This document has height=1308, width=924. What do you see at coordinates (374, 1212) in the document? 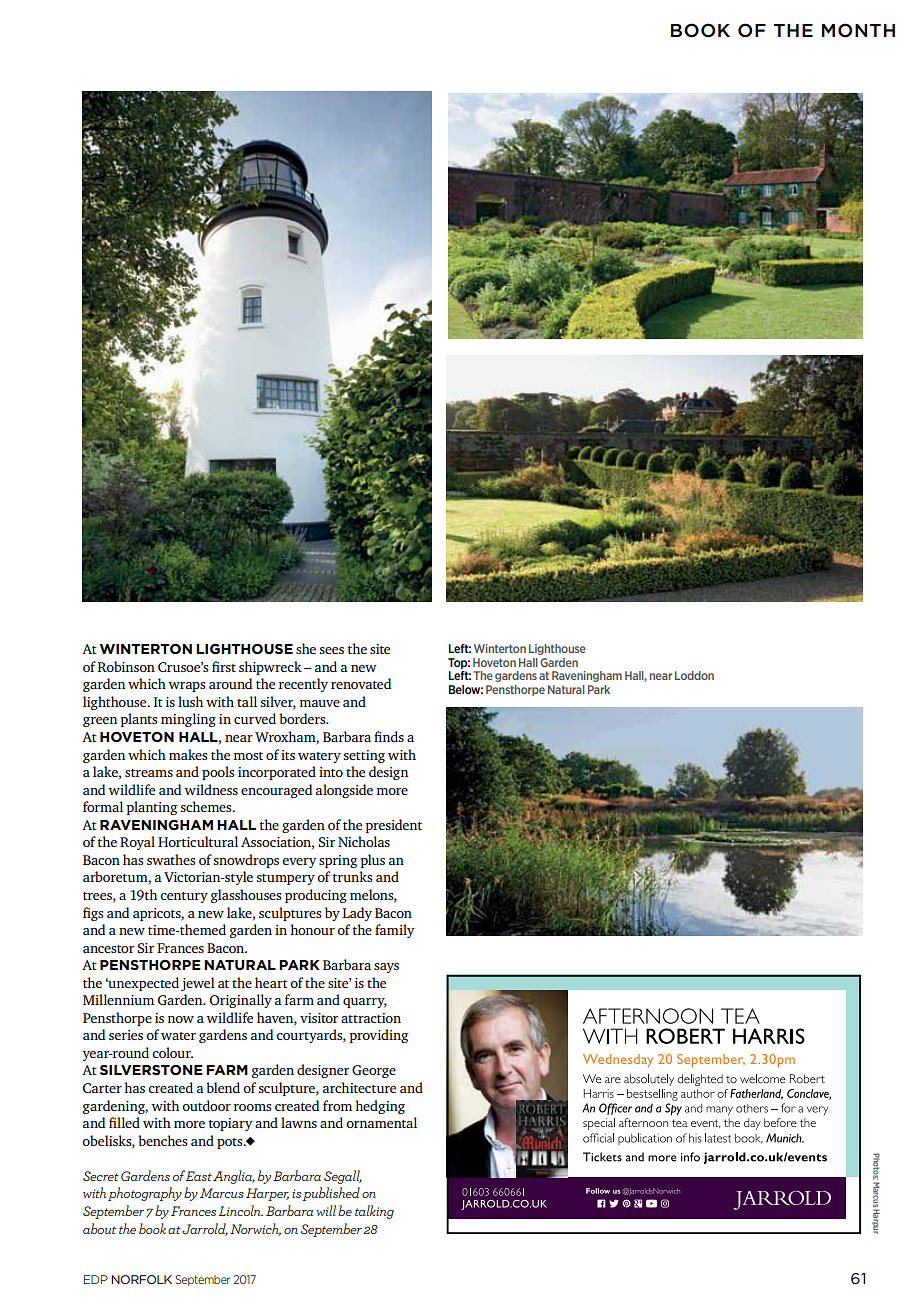
I see `talking` at bounding box center [374, 1212].
